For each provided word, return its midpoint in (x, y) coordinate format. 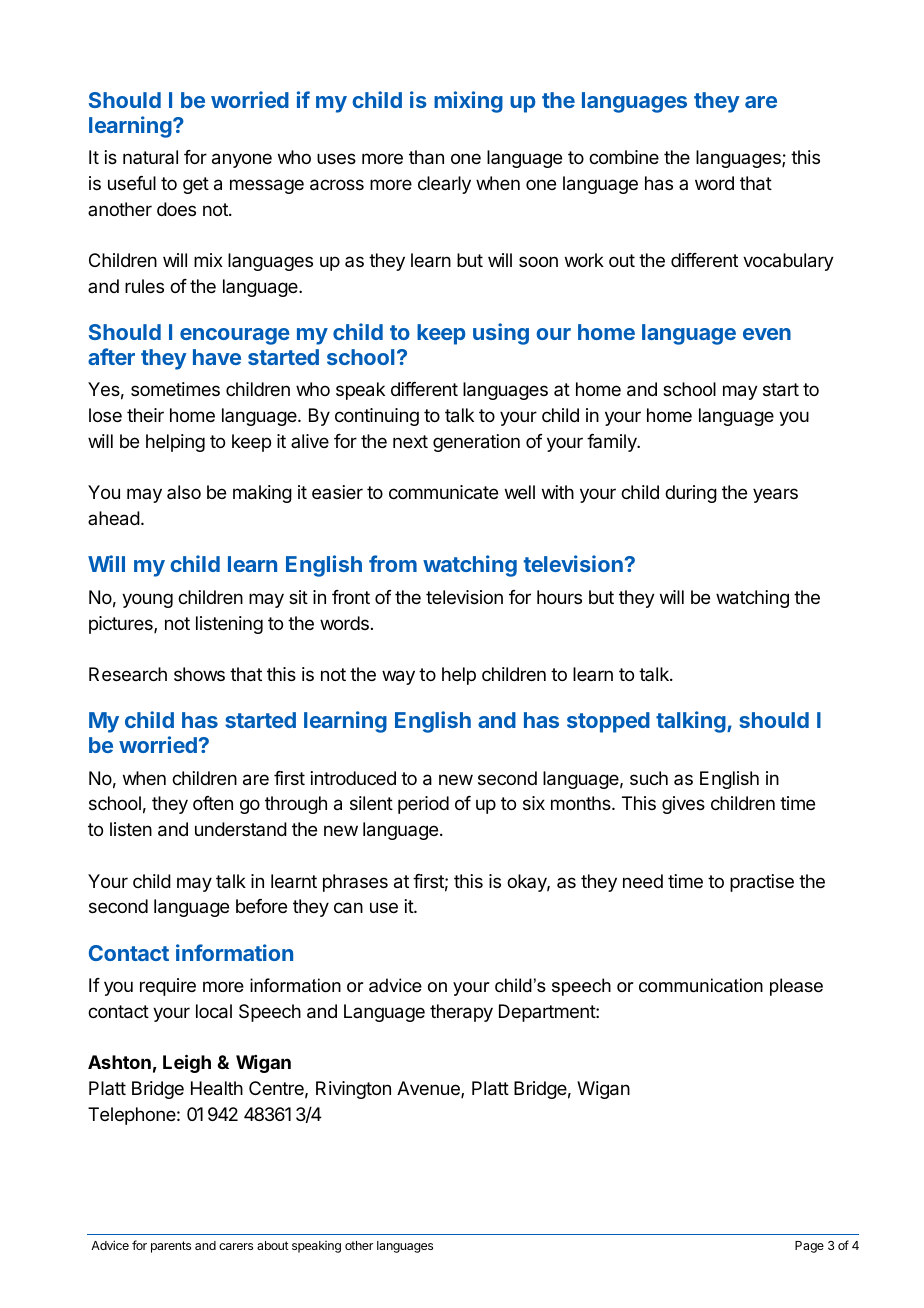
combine (624, 157)
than (426, 157)
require (168, 987)
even (767, 334)
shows (199, 674)
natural (150, 157)
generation (476, 443)
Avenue (429, 1089)
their (145, 415)
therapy (461, 1013)
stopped (608, 722)
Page (809, 1247)
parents (171, 1247)
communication (701, 985)
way (398, 677)
